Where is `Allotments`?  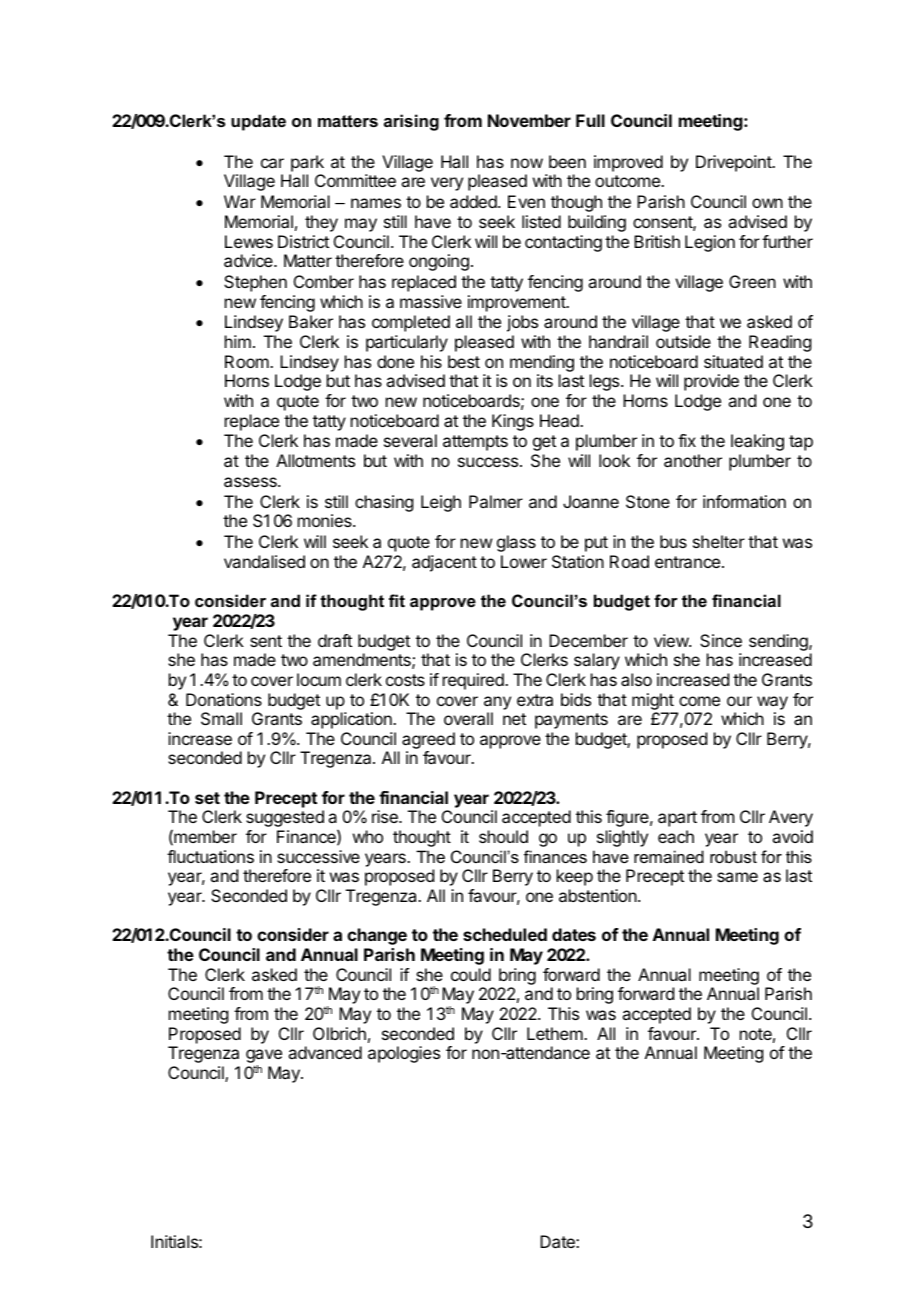 Allotments is located at coordinates (315, 460).
